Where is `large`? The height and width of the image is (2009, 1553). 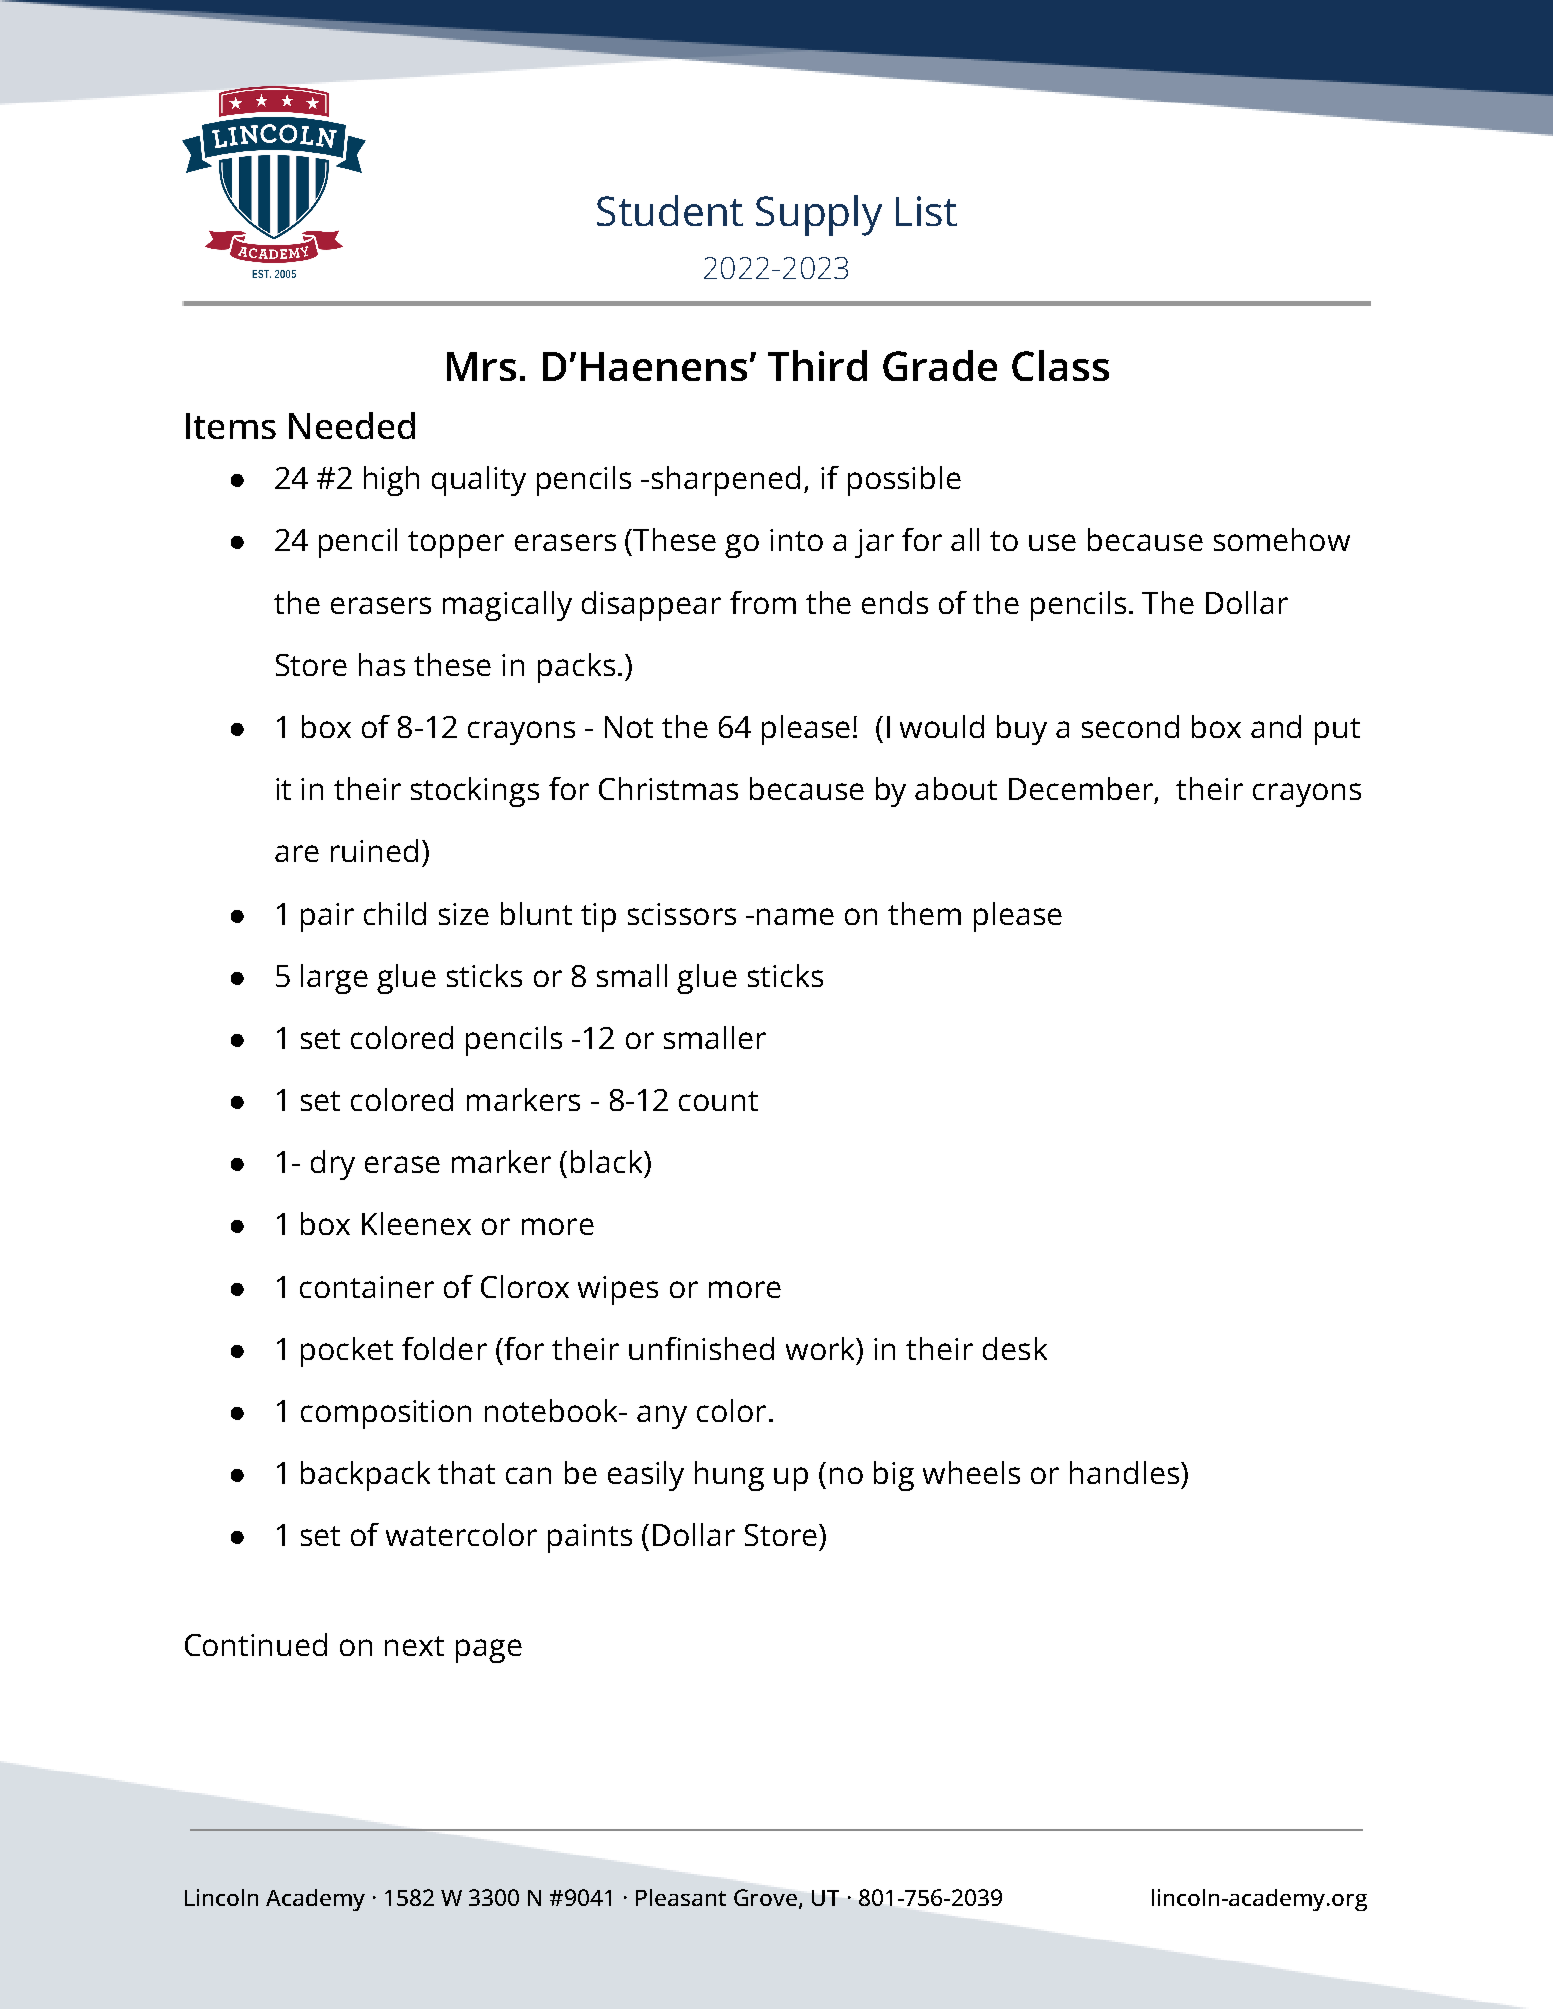
large is located at coordinates (334, 979).
